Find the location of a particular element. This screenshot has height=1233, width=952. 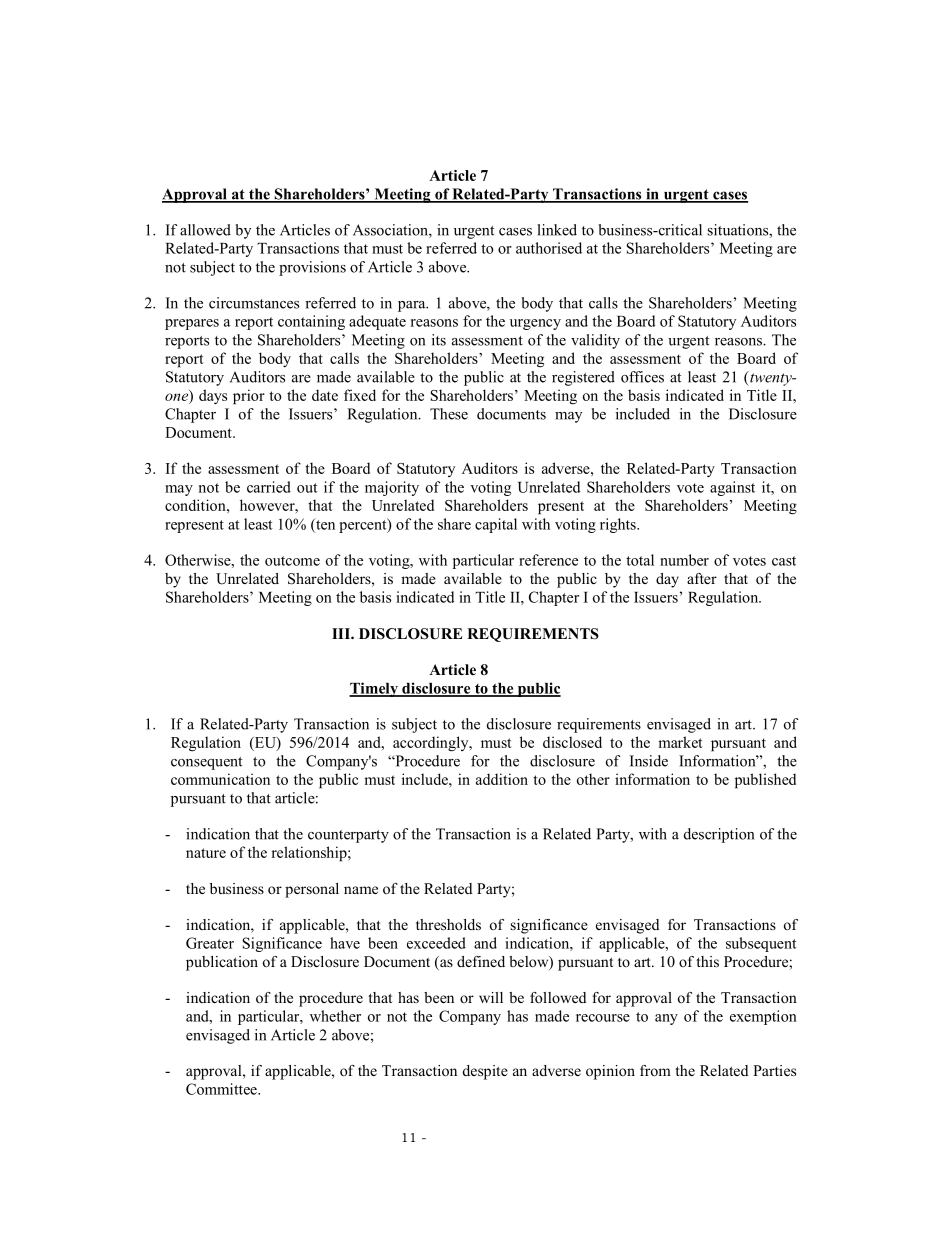

authorised is located at coordinates (549, 248).
